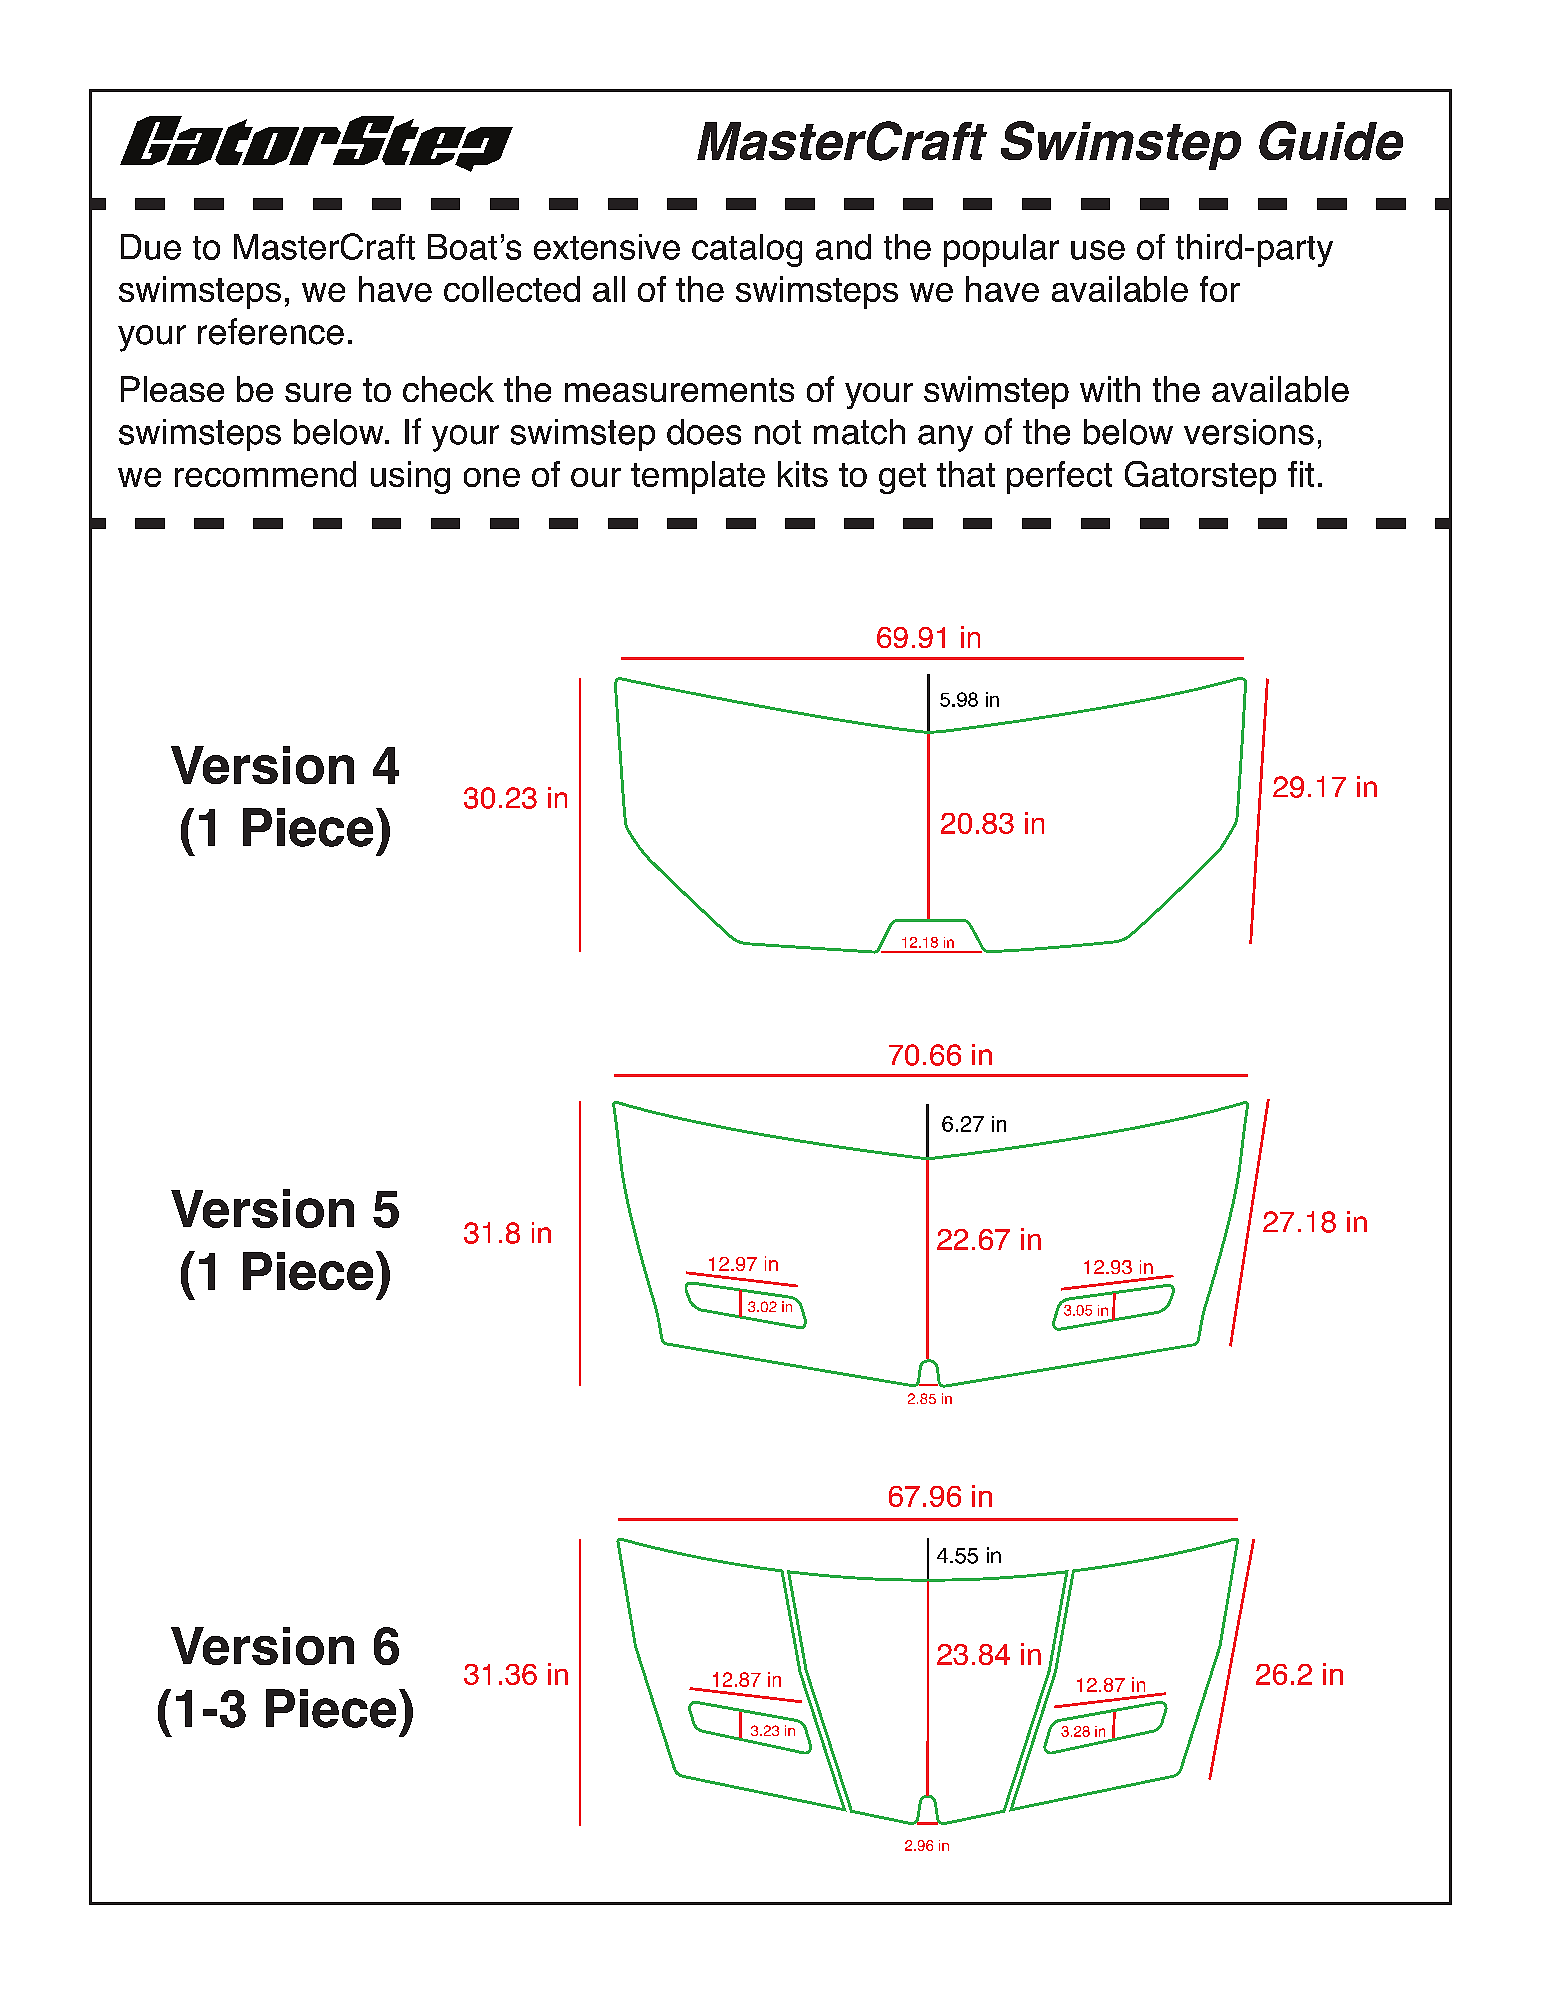 The height and width of the image is (1994, 1541). I want to click on use, so click(1098, 250).
